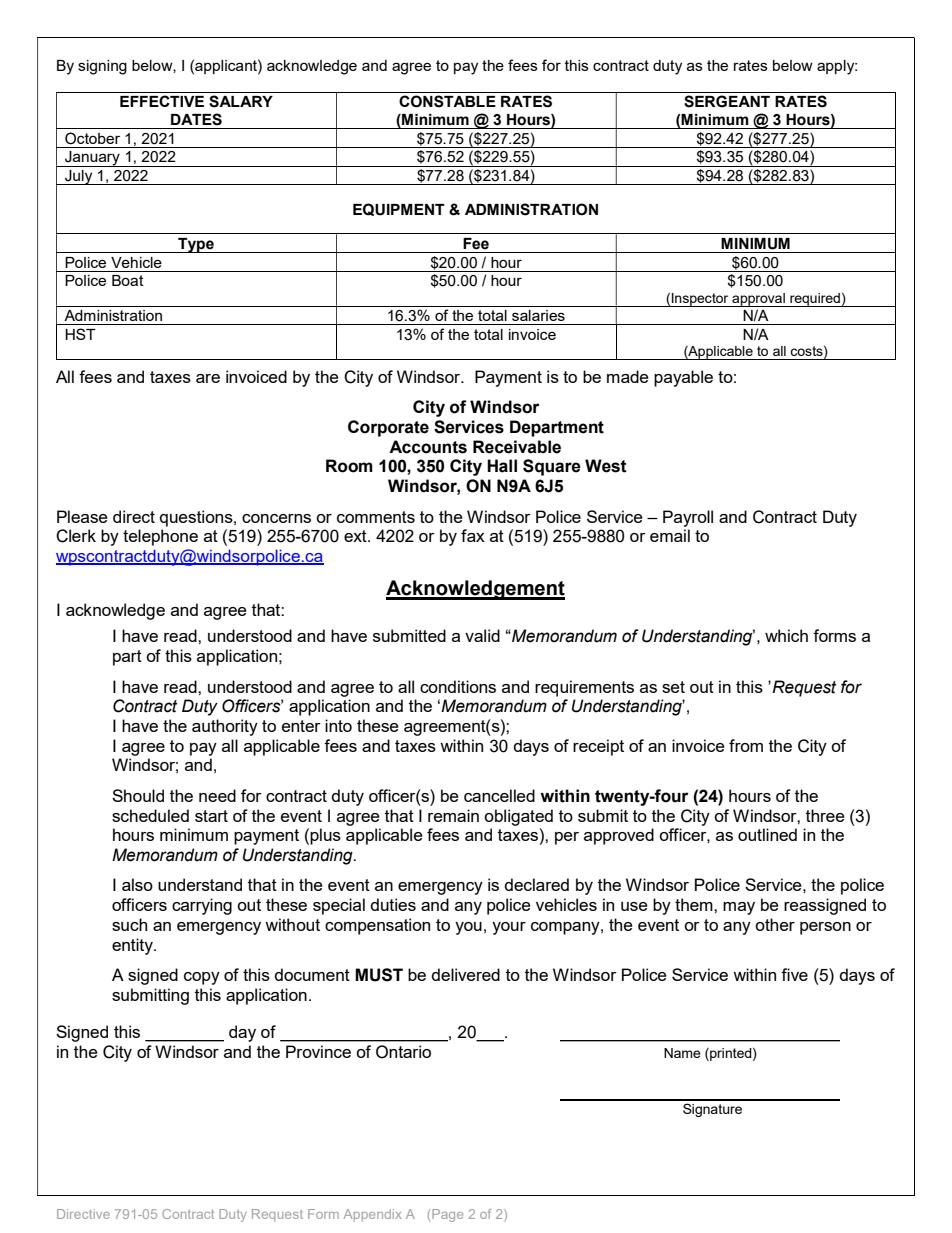  I want to click on valid, so click(482, 635).
